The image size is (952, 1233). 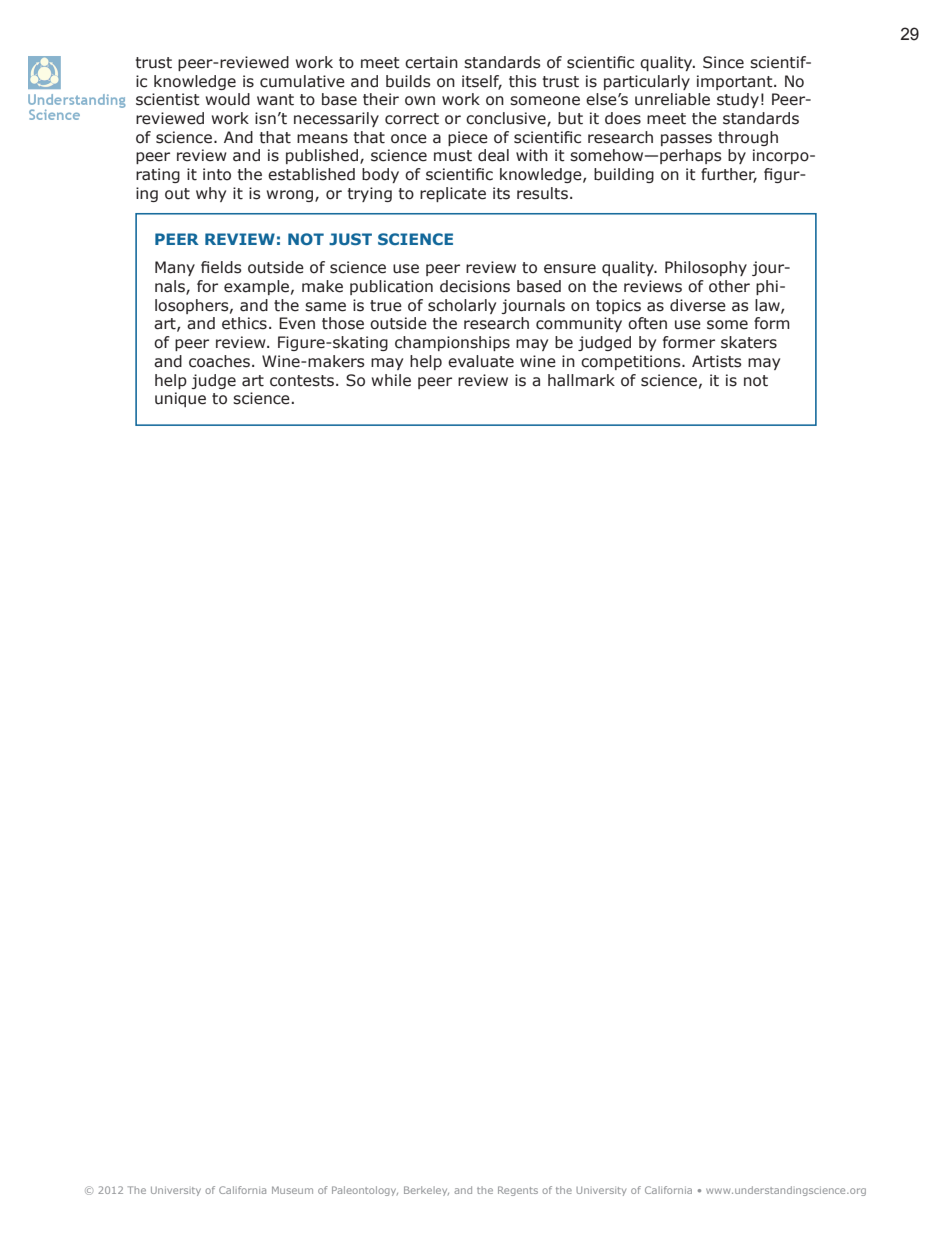 What do you see at coordinates (672, 99) in the page?
I see `unreliable` at bounding box center [672, 99].
